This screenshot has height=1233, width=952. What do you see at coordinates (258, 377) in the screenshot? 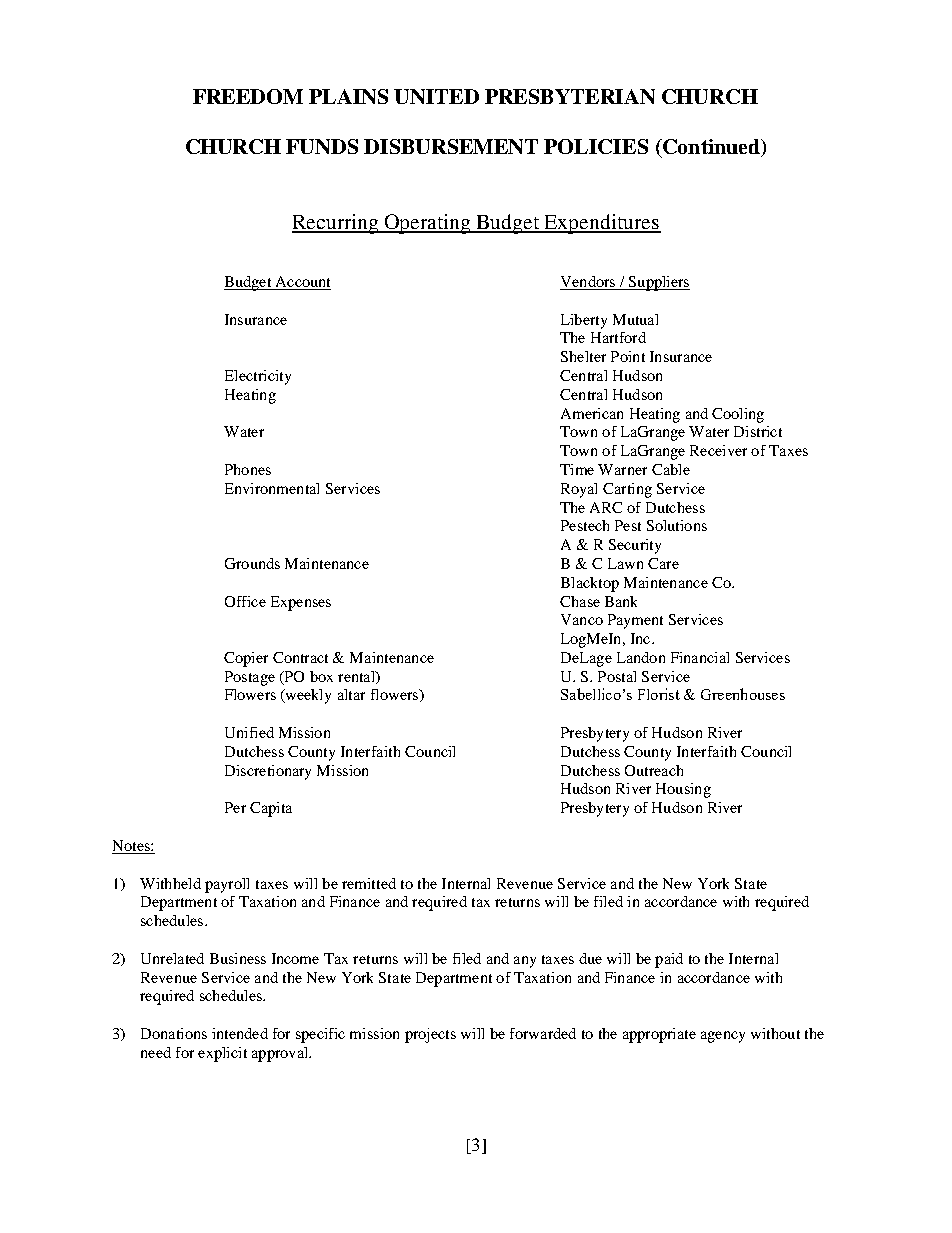
I see `Electricity` at bounding box center [258, 377].
